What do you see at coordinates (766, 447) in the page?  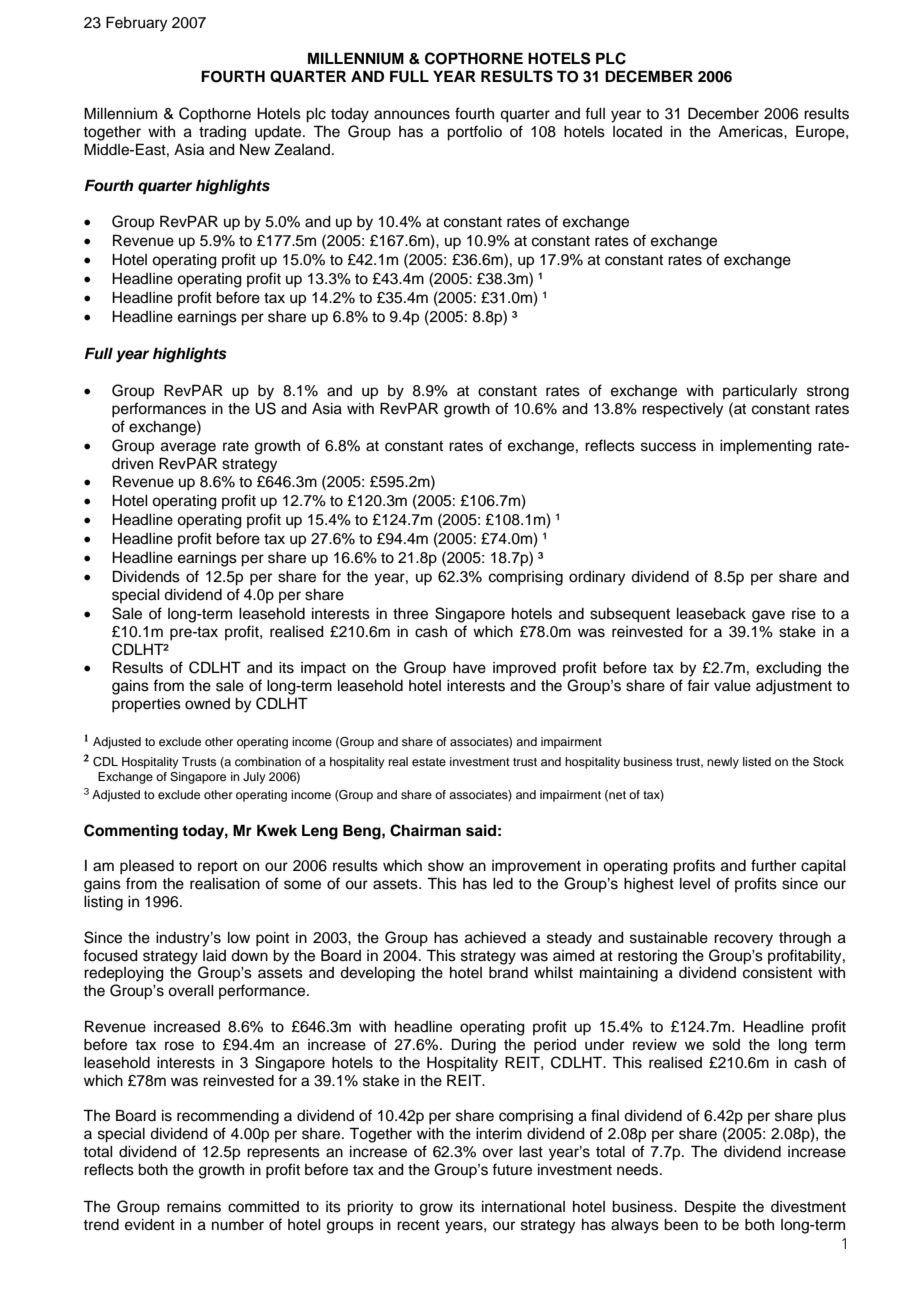 I see `implementing` at bounding box center [766, 447].
